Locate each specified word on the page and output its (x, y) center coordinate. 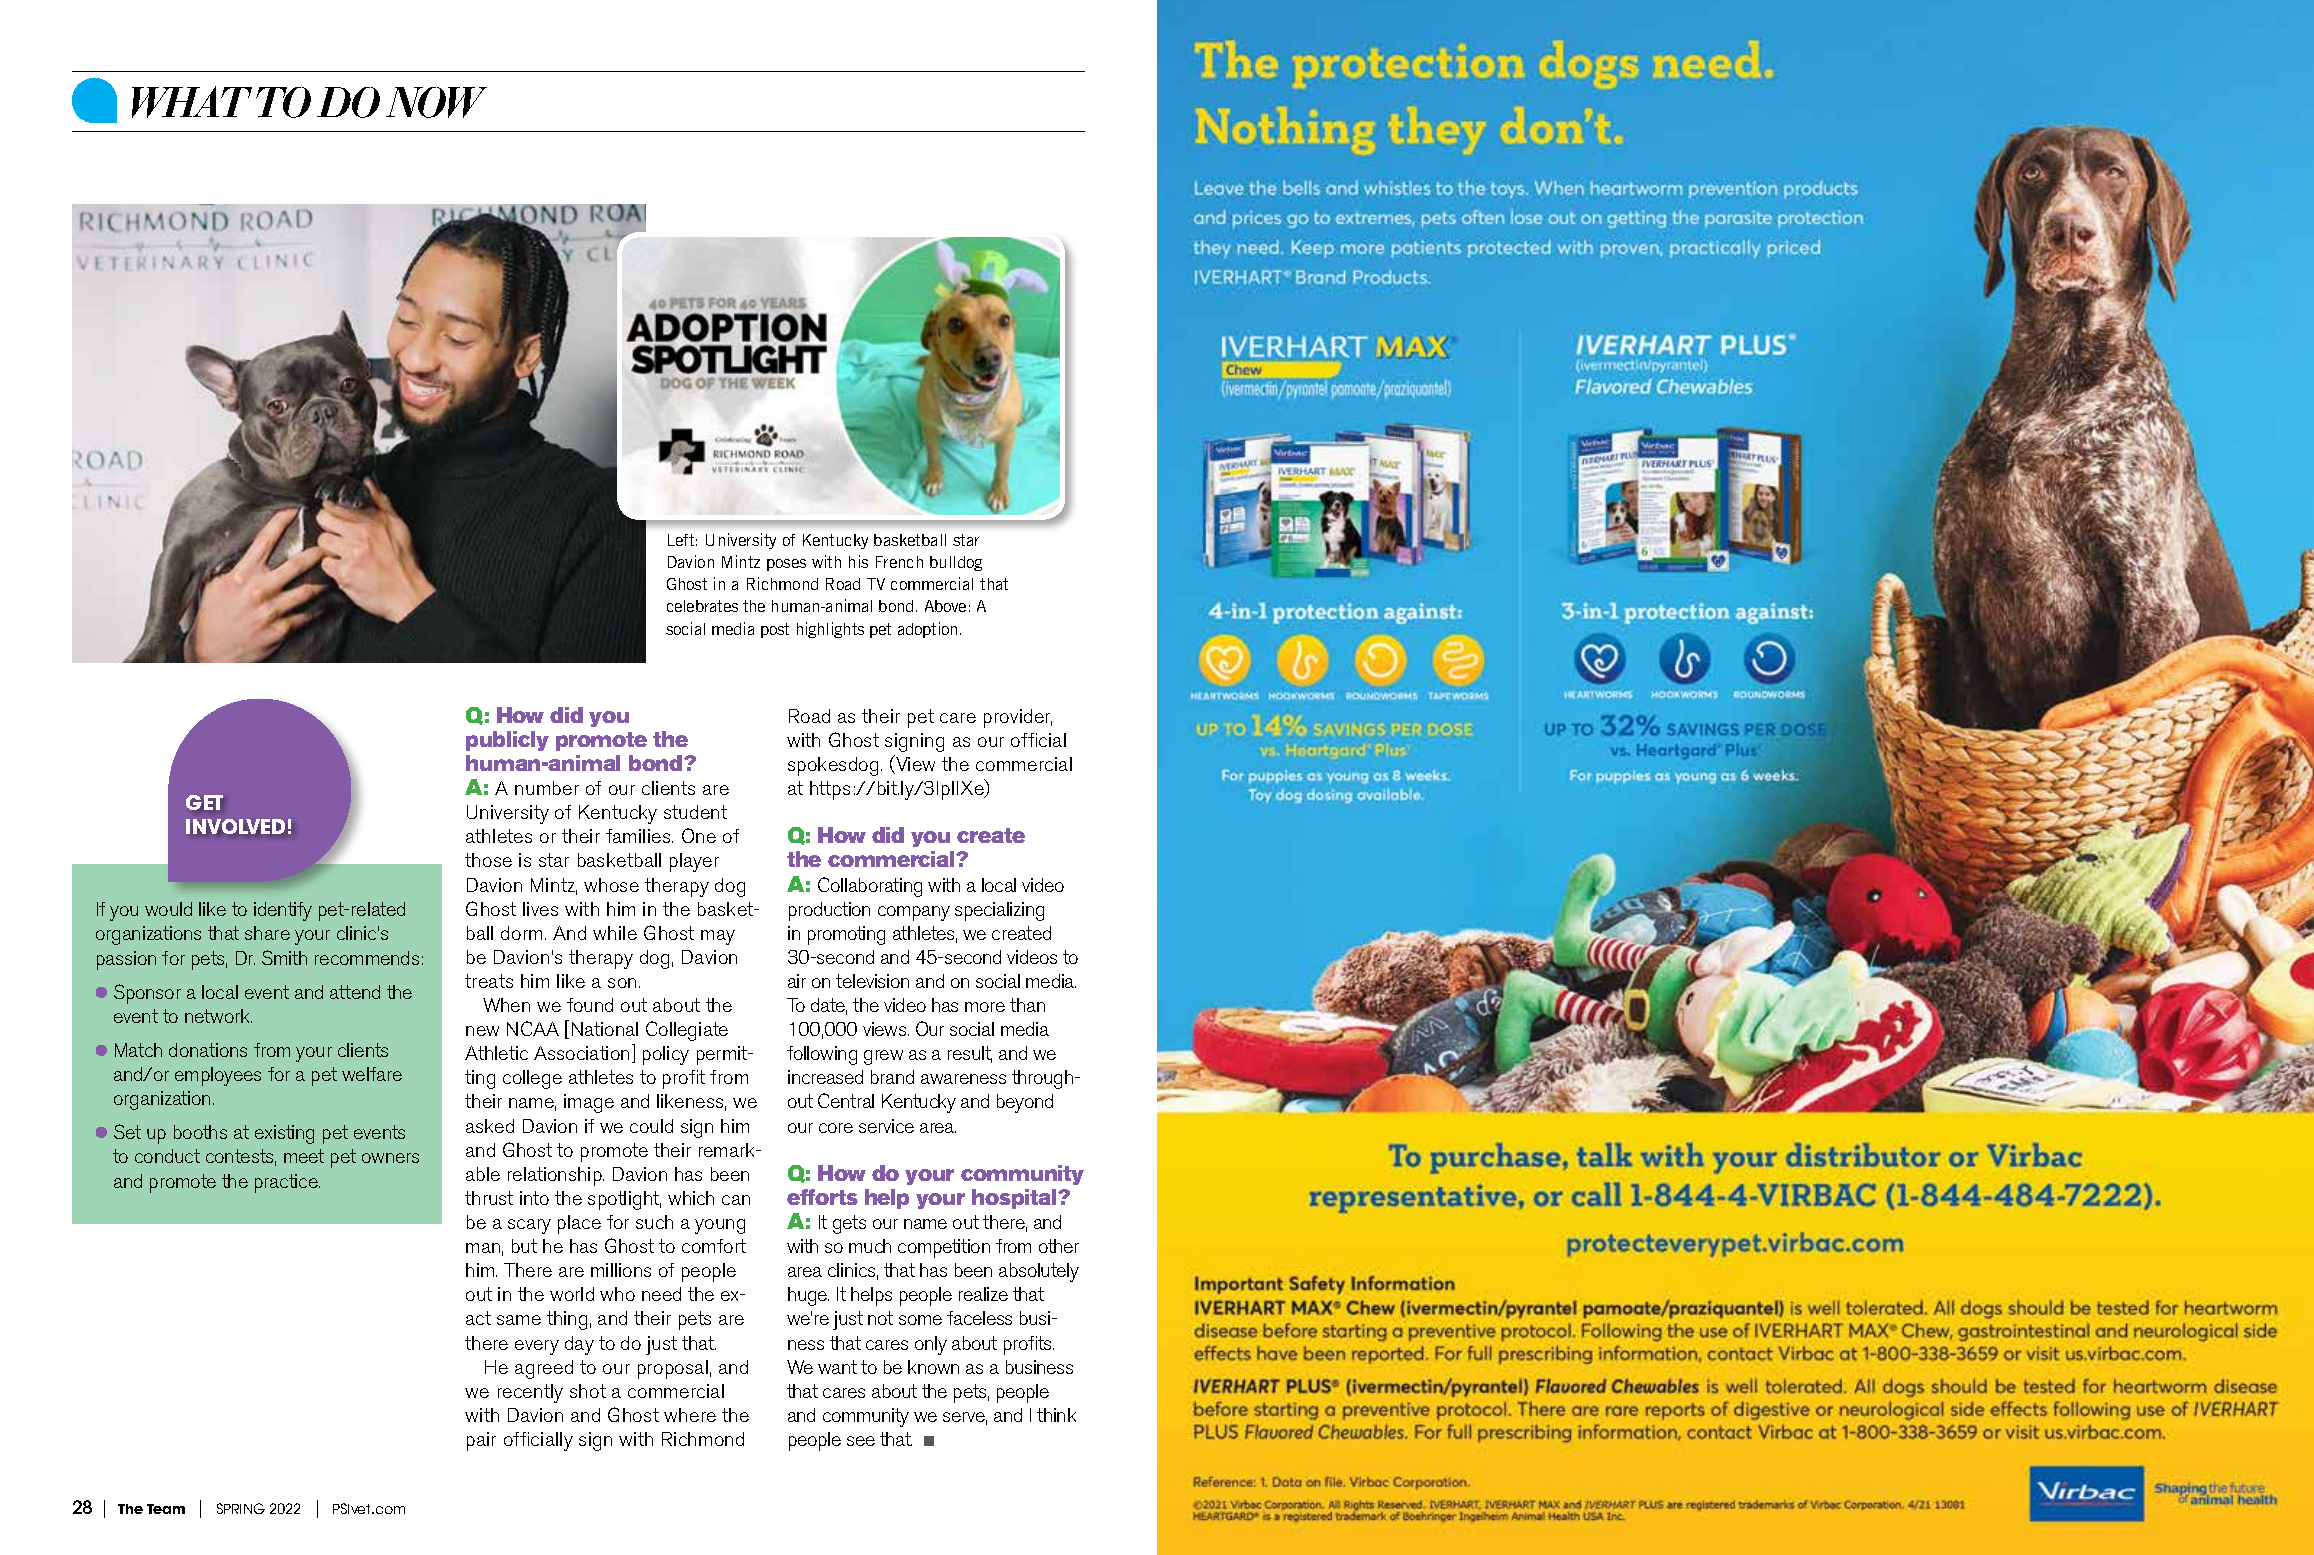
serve (965, 1418)
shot (588, 1391)
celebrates (702, 606)
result (970, 1054)
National (605, 1029)
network (218, 1016)
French (899, 562)
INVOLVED (235, 826)
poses (786, 565)
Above (945, 606)
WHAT (192, 102)
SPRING (241, 1508)
